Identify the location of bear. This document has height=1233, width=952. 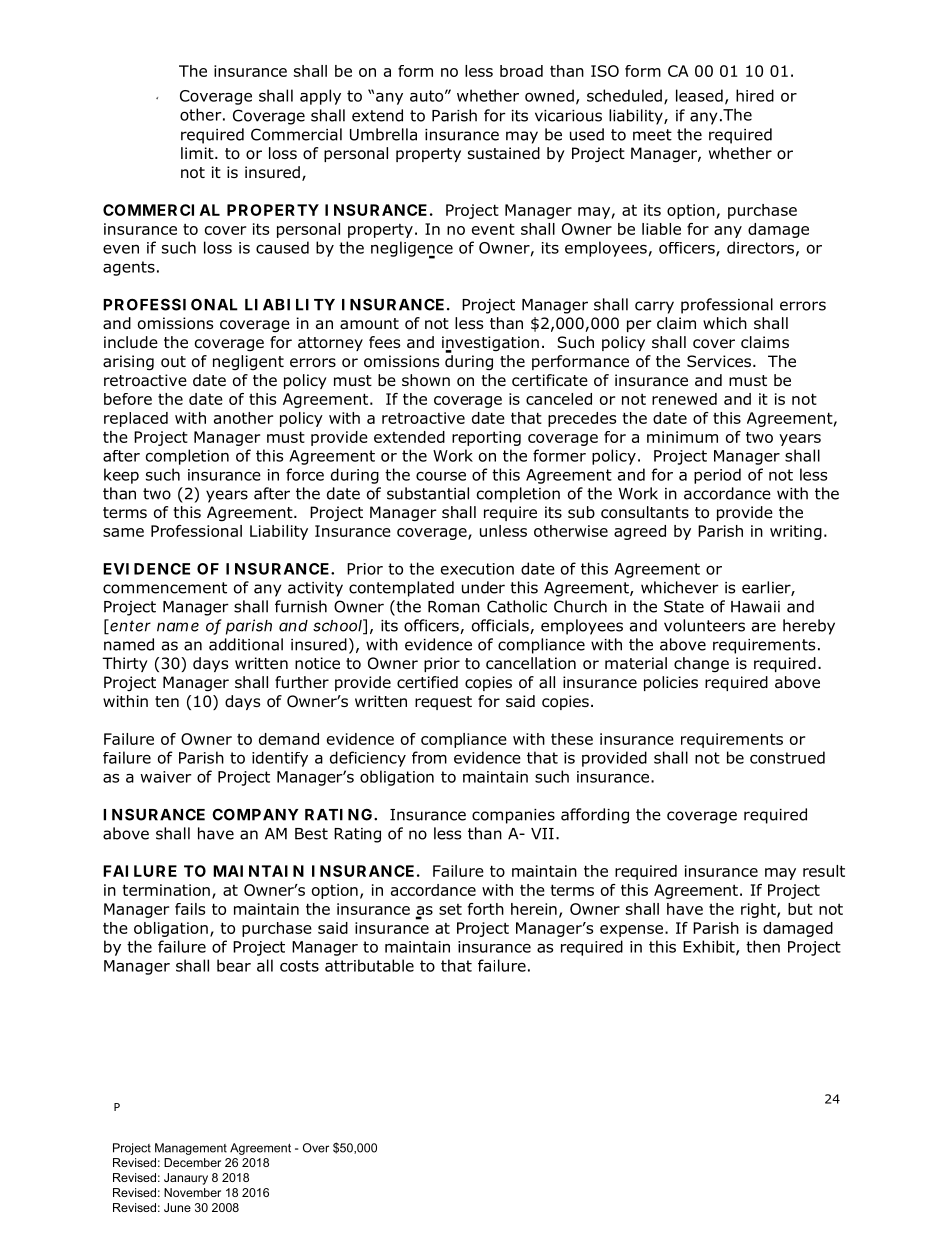
(234, 965).
